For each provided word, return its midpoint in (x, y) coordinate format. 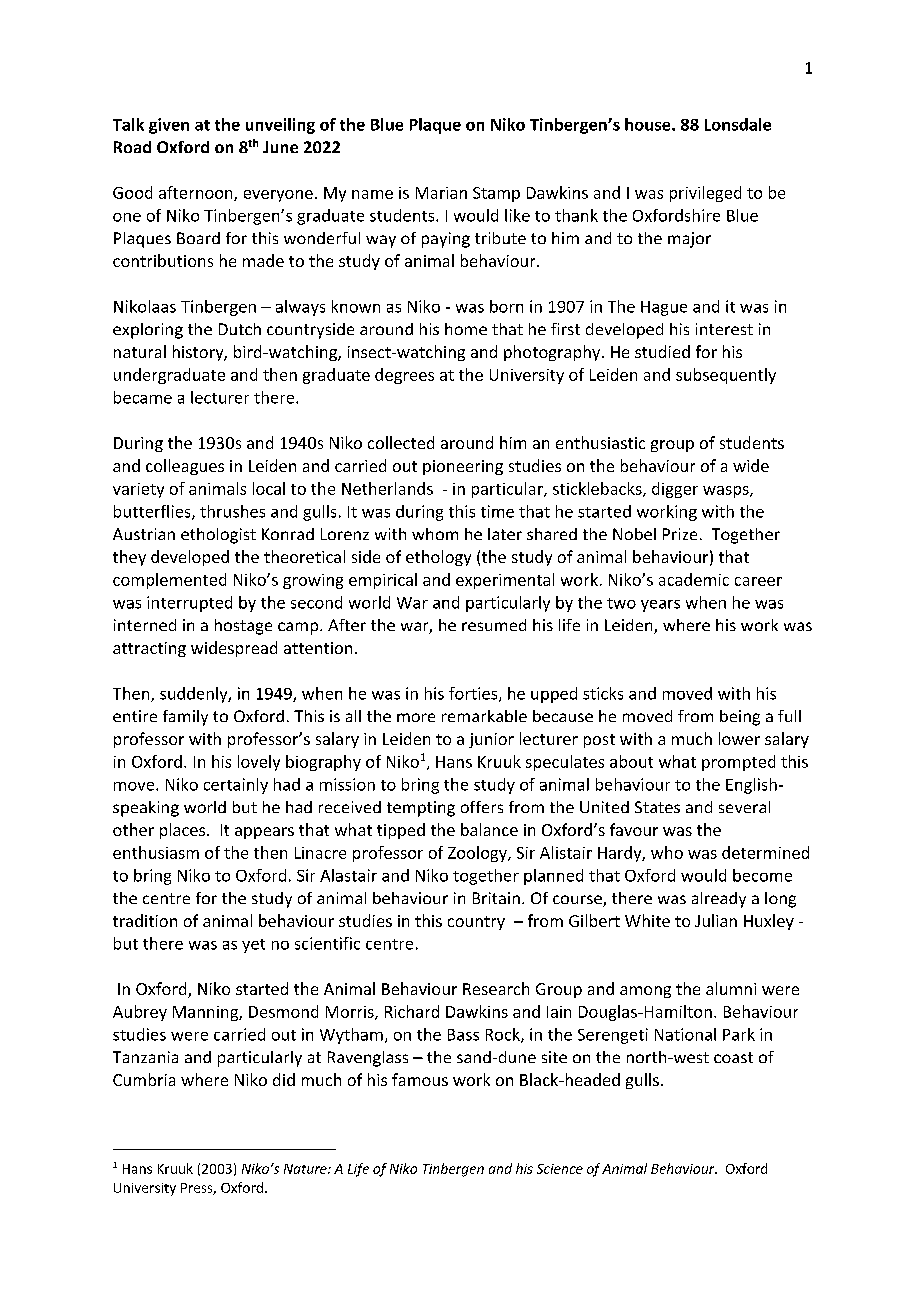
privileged (705, 194)
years (660, 606)
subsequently (726, 376)
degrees (404, 376)
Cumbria (144, 1079)
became (143, 397)
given (169, 126)
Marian (441, 193)
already (719, 900)
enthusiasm (156, 852)
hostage (243, 627)
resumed (494, 625)
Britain (496, 898)
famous (420, 1079)
